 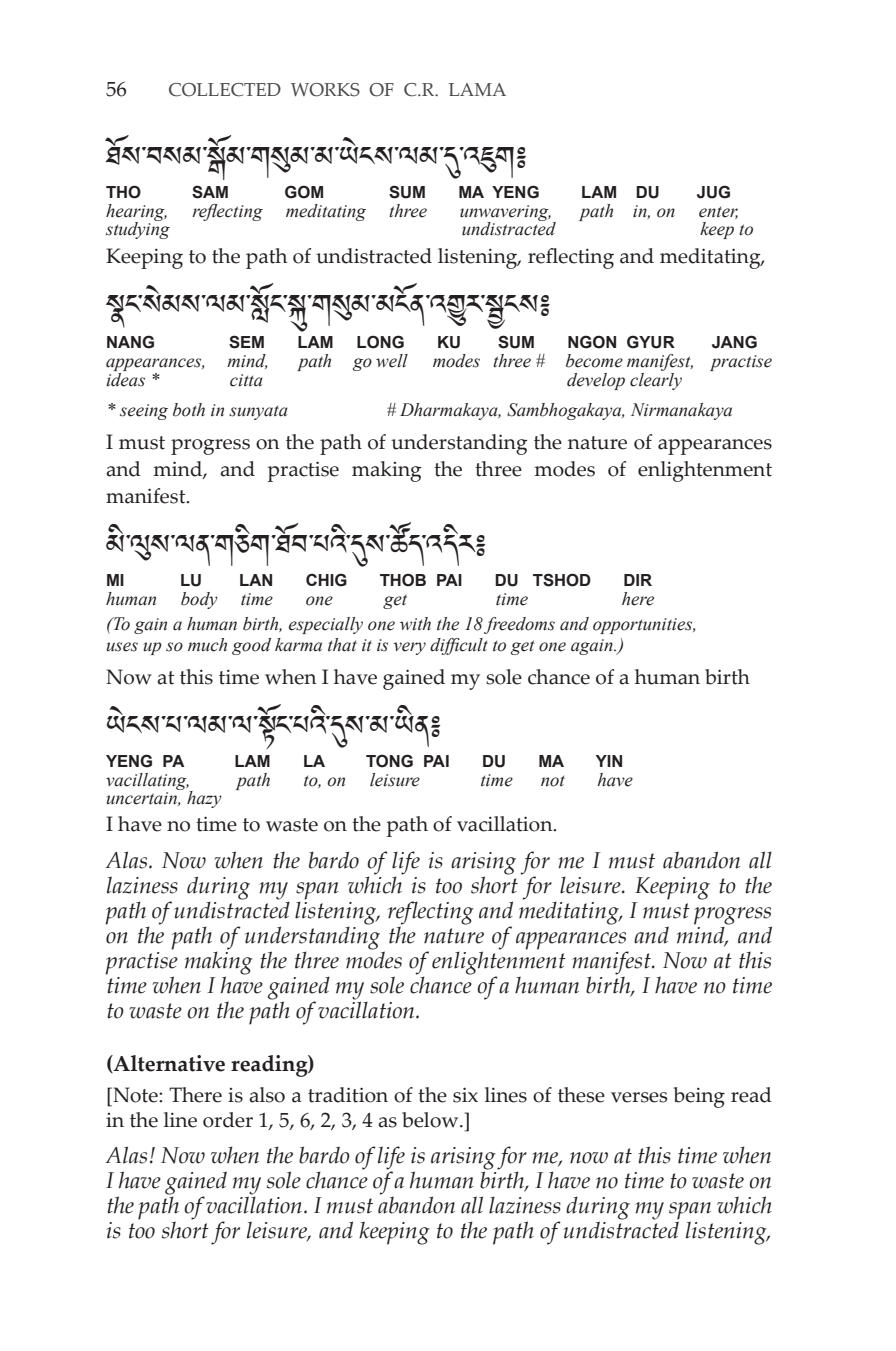 I want to click on JUG, so click(x=713, y=192).
